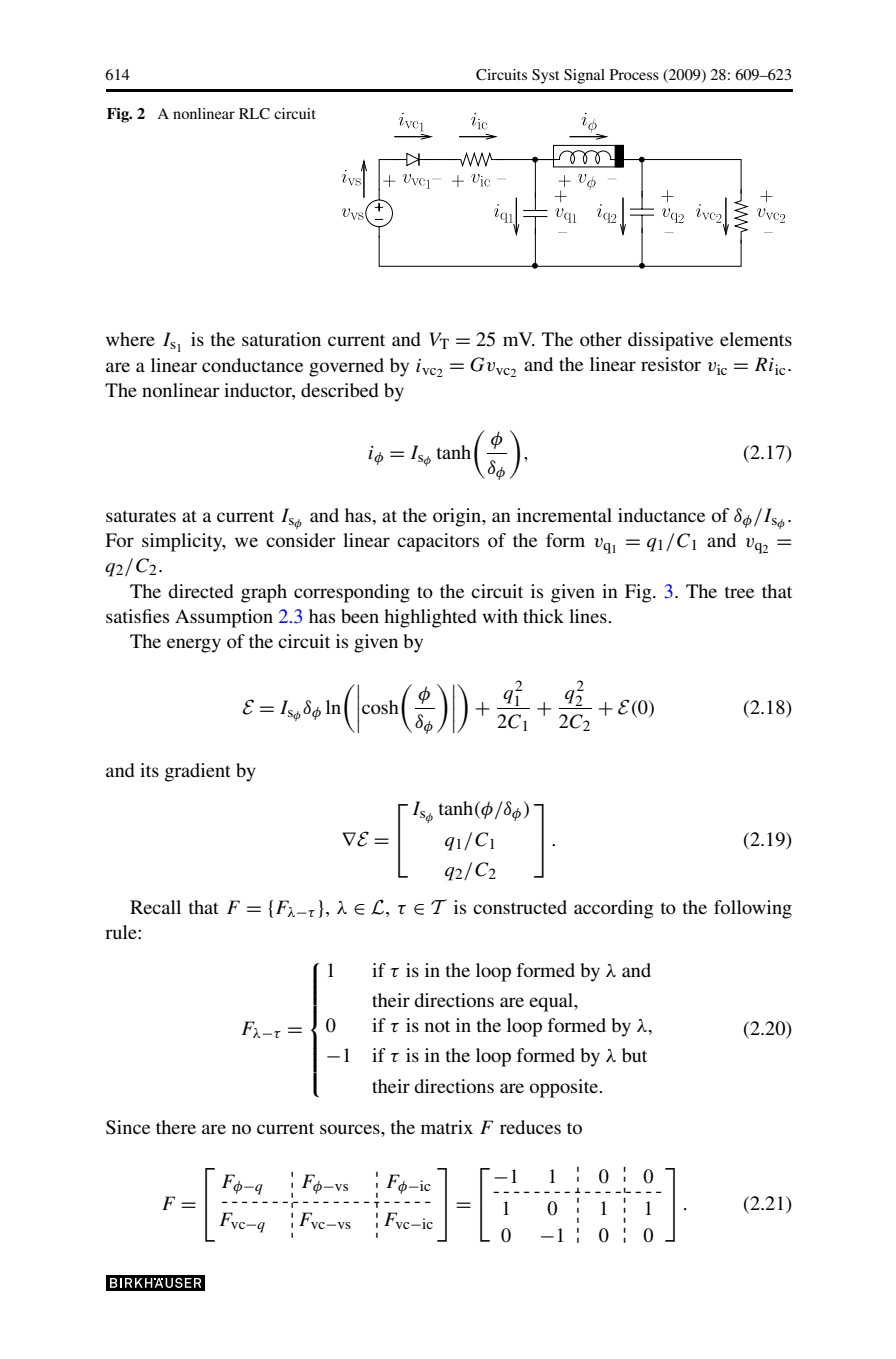 This page has width=896, height=1359. What do you see at coordinates (254, 114) in the page?
I see `RLC` at bounding box center [254, 114].
